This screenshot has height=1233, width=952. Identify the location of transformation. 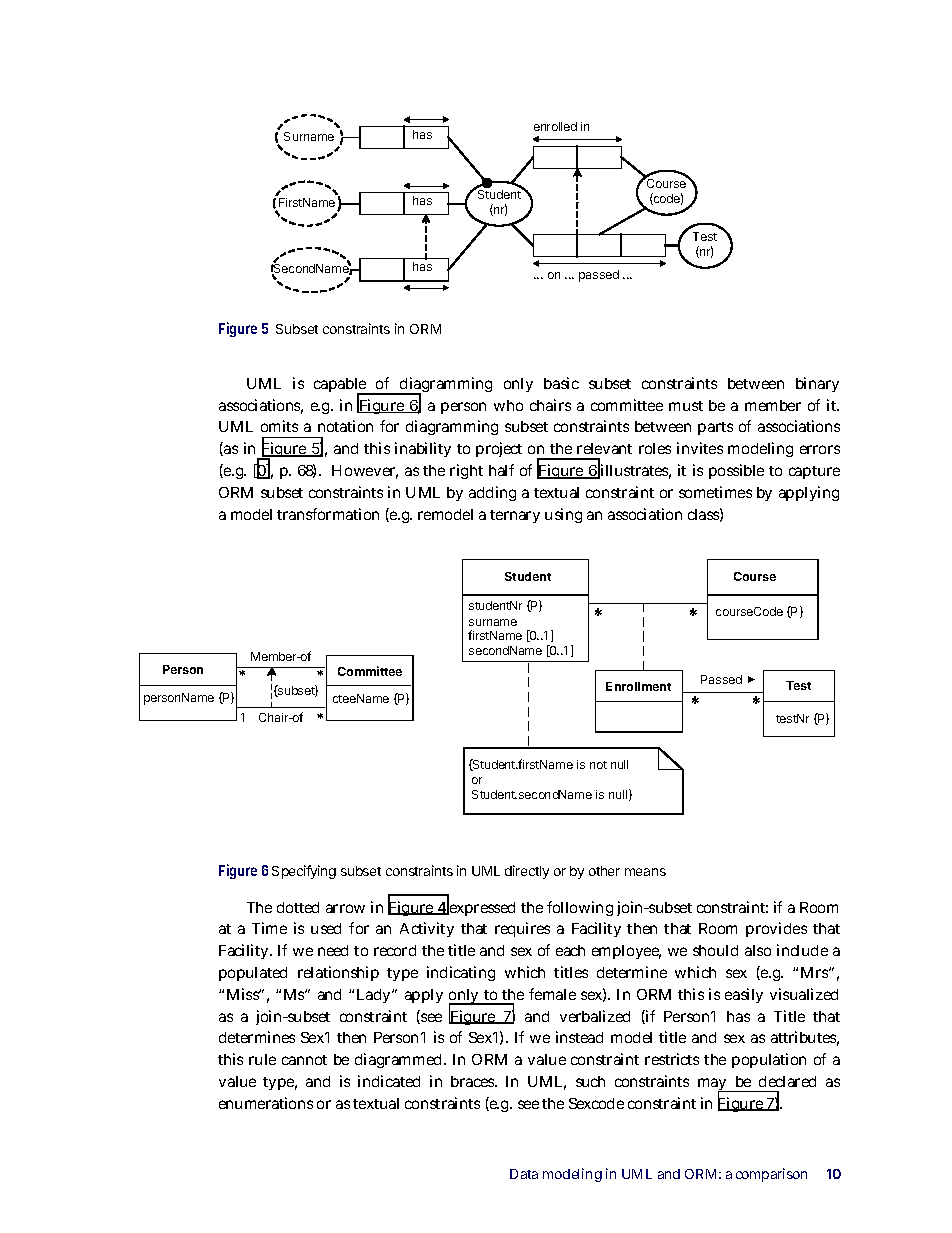
(328, 514).
